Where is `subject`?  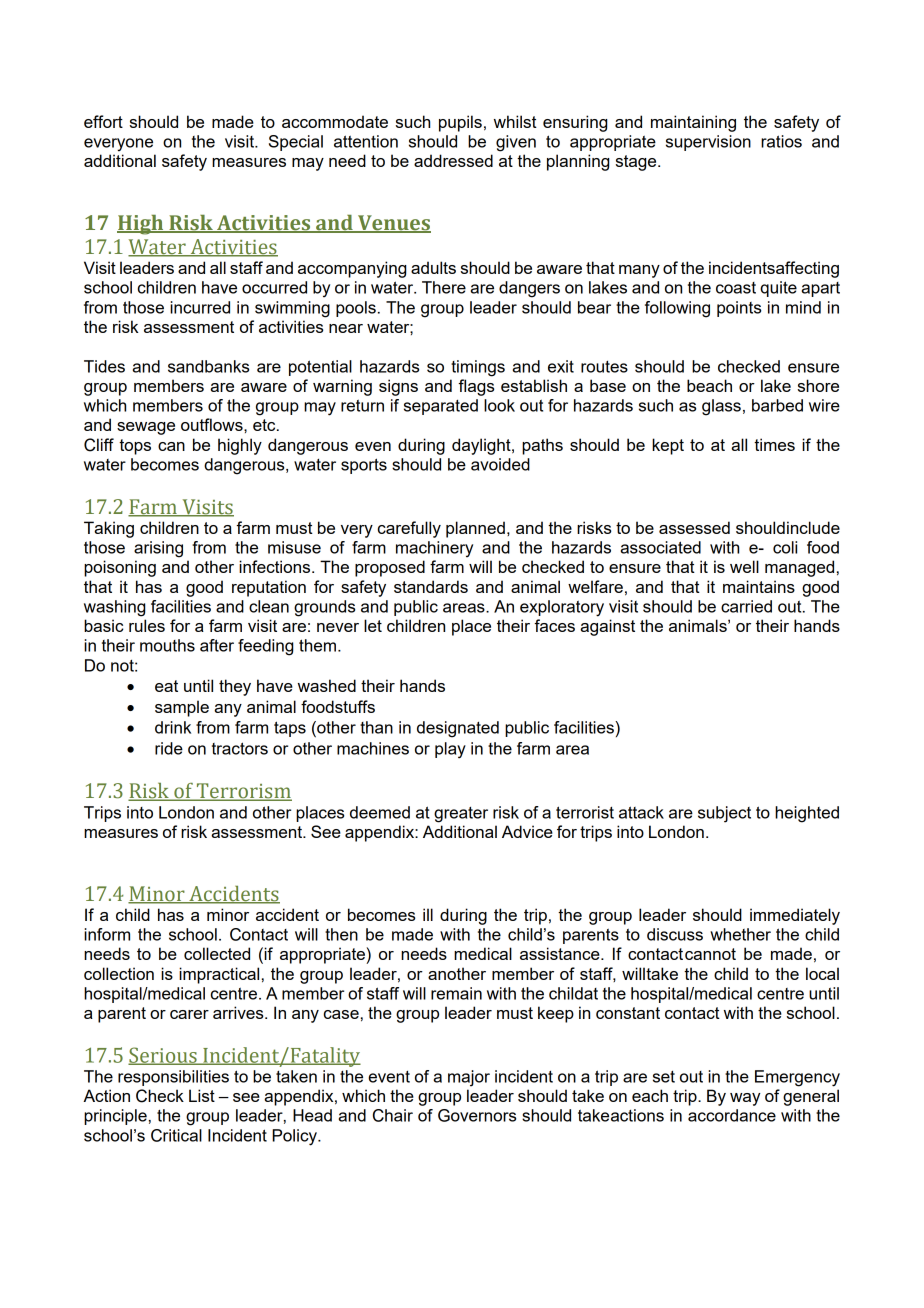
subject is located at coordinates (724, 814).
